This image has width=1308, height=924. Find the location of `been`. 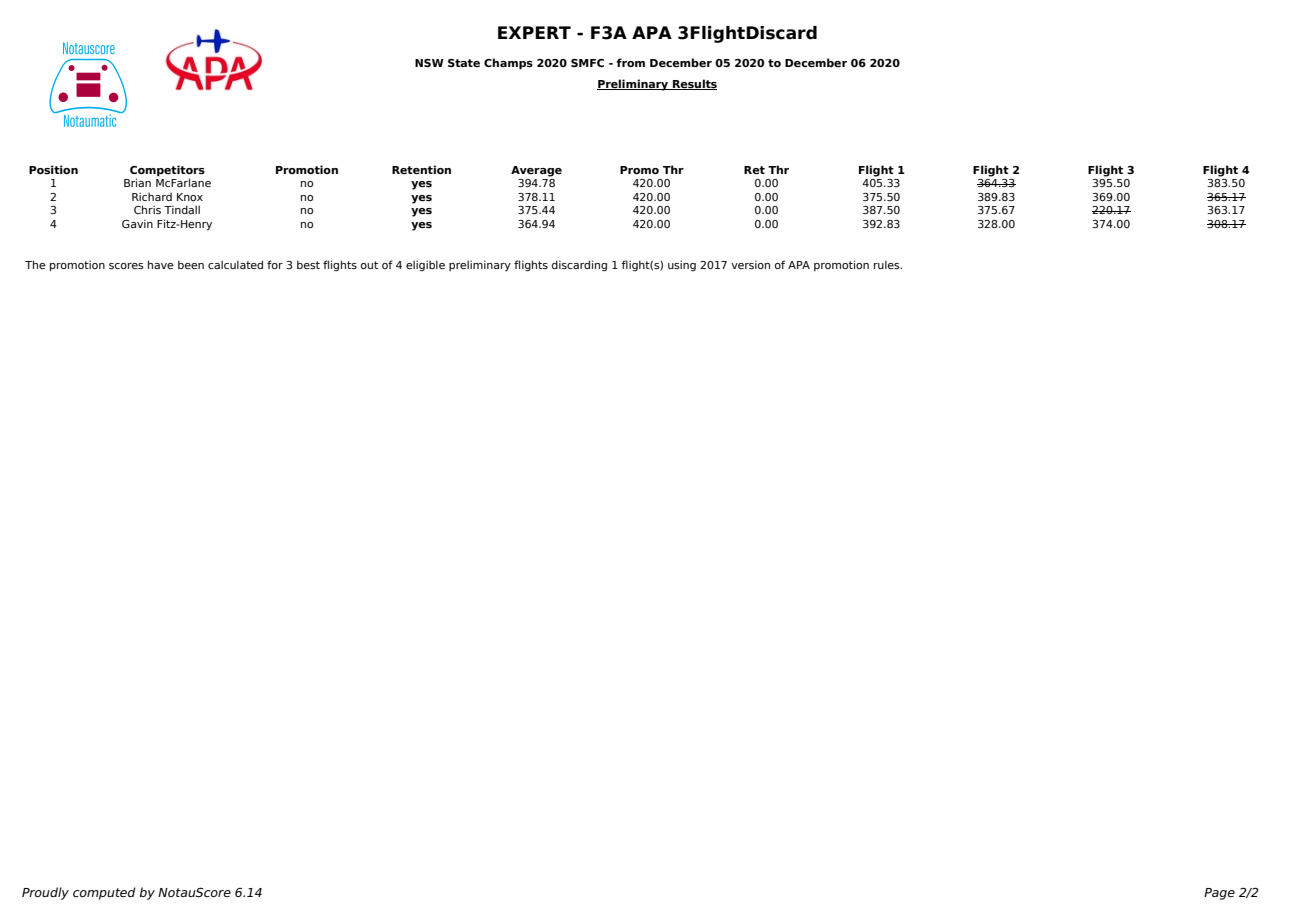

been is located at coordinates (191, 264).
